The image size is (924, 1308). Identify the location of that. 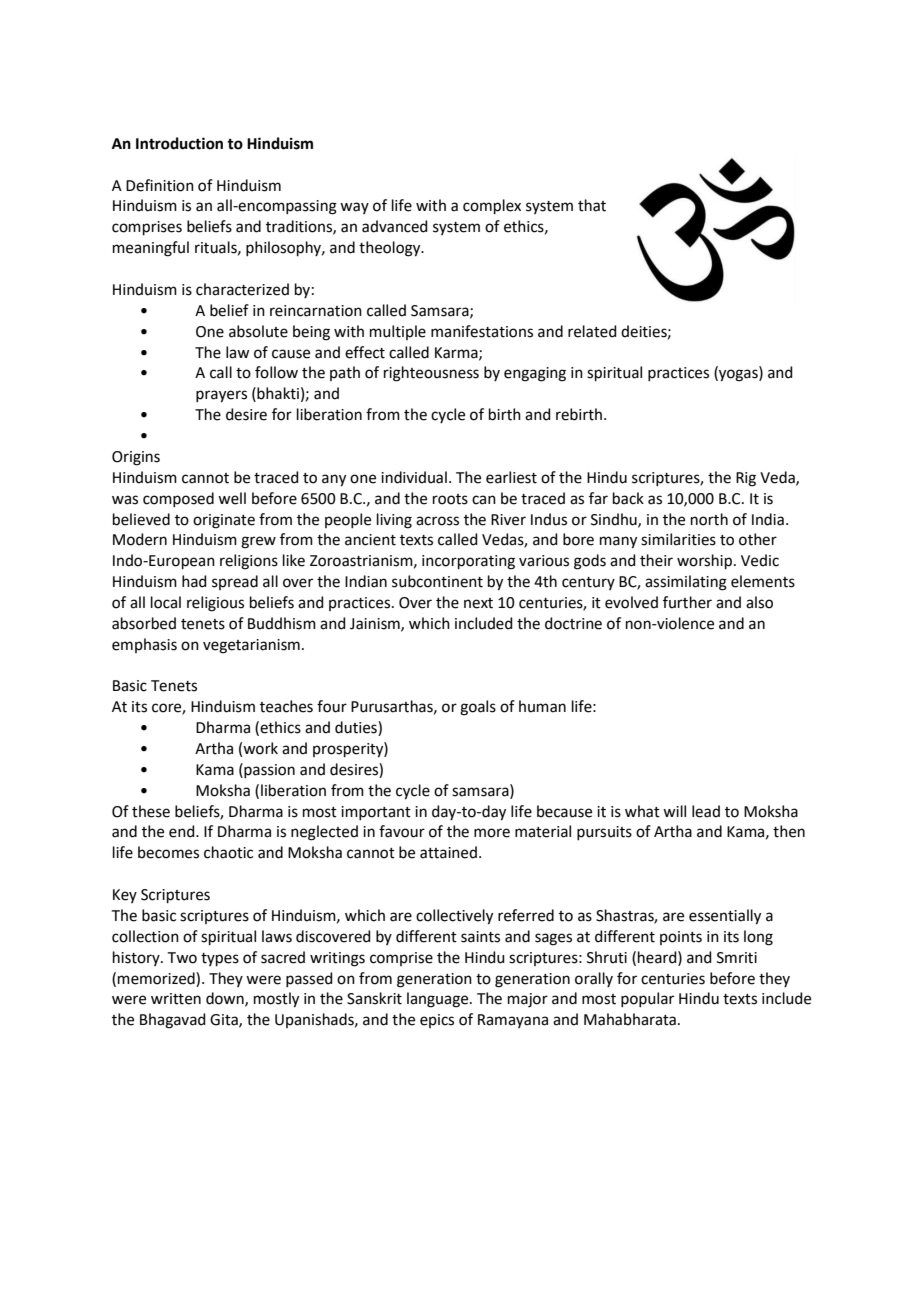
(592, 205).
